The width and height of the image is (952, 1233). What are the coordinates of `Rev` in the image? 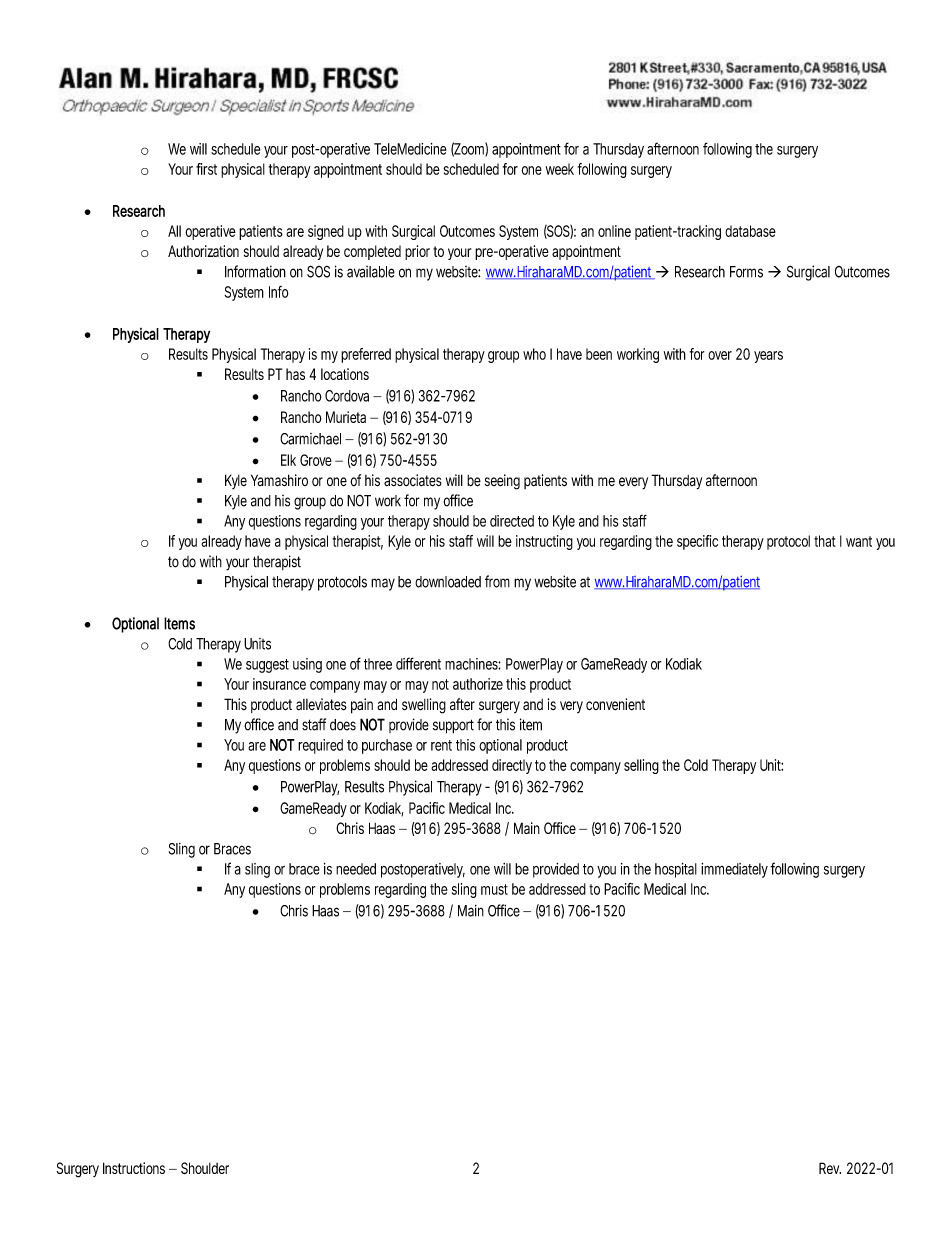 It's located at (830, 1168).
